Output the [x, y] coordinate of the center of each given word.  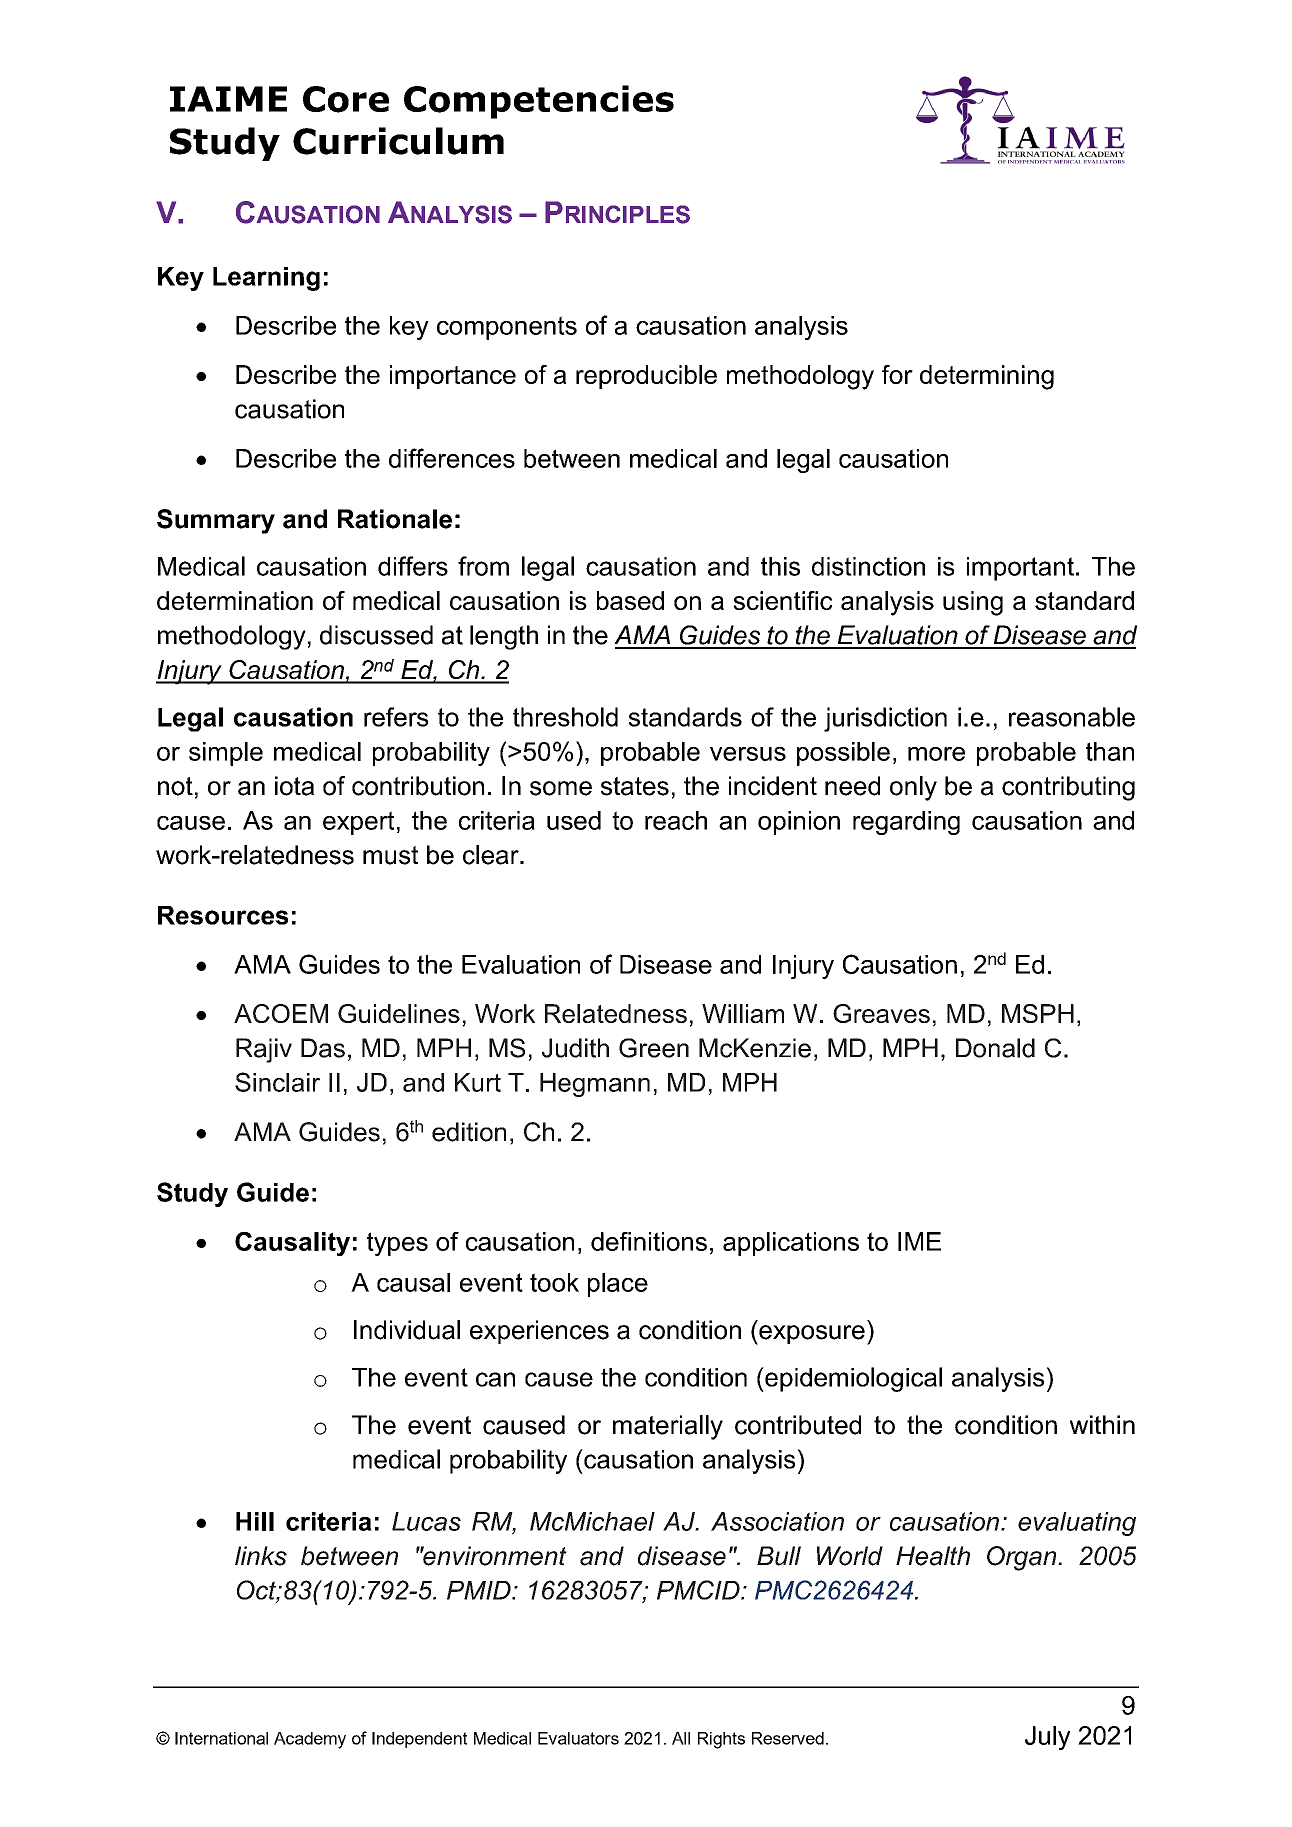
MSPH [1038, 1013]
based [630, 600]
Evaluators [578, 1738]
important [1022, 569]
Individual [407, 1330]
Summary [216, 521]
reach [676, 820]
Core [346, 99]
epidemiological [852, 1379]
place [618, 1285]
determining [987, 377]
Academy [310, 1740]
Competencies [539, 102]
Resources [223, 915]
